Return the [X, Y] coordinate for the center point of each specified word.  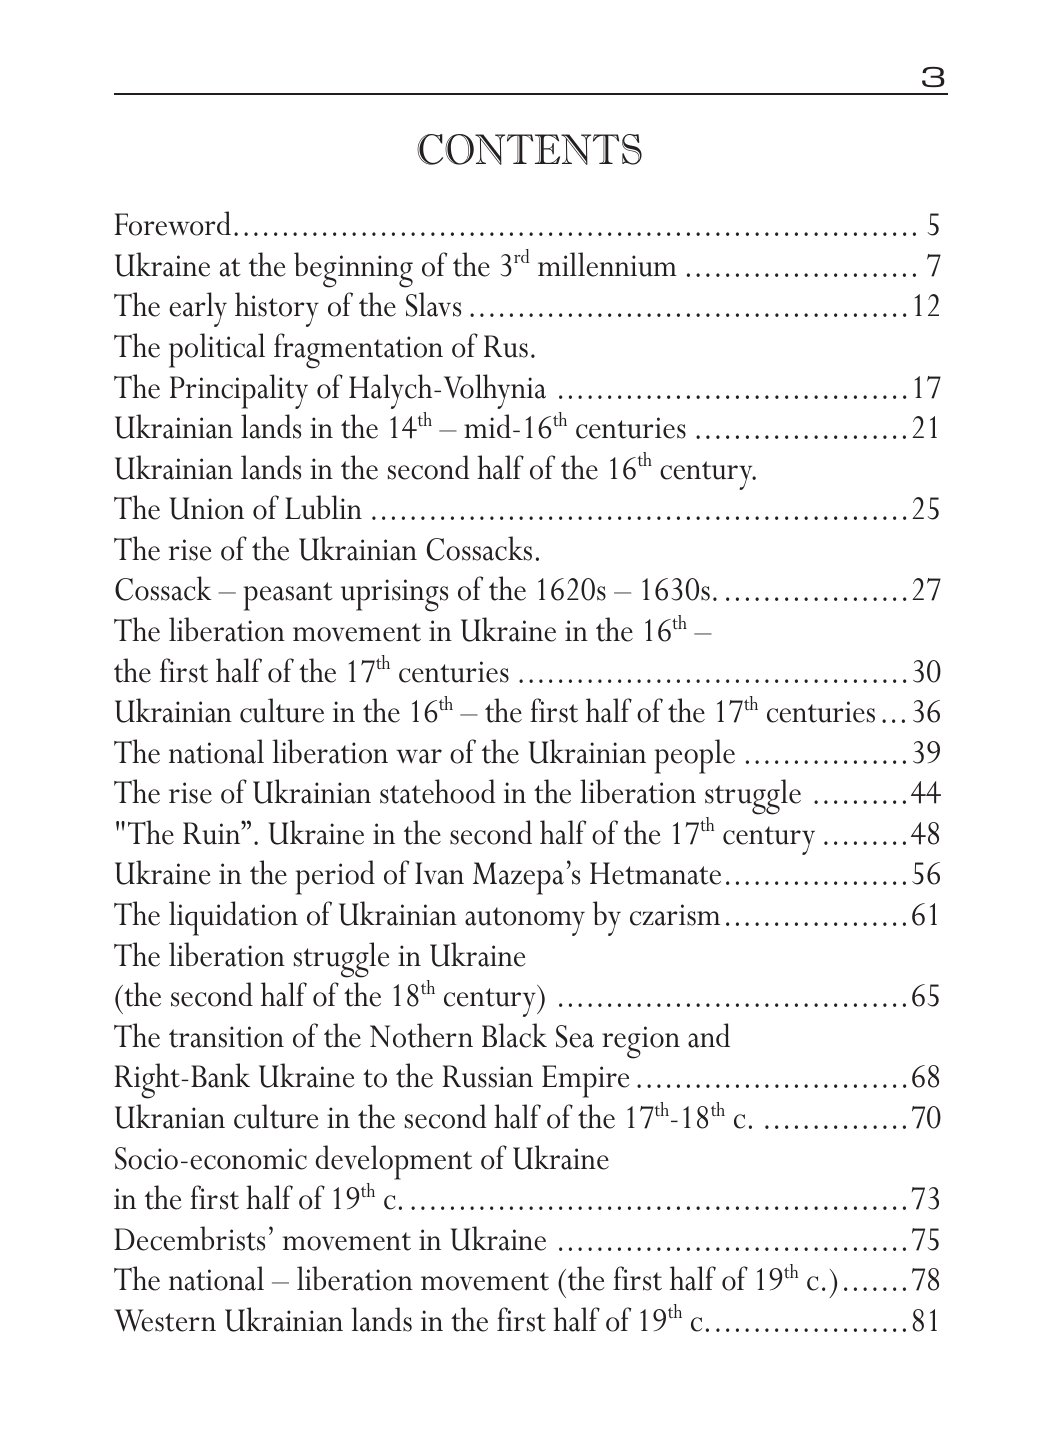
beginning [353, 270]
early [198, 309]
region [641, 1042]
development [394, 1162]
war [419, 756]
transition [226, 1037]
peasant [288, 596]
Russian [487, 1076]
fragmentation [358, 351]
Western [165, 1320]
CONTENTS [529, 149]
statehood [438, 791]
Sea [575, 1036]
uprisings [394, 595]
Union [207, 508]
